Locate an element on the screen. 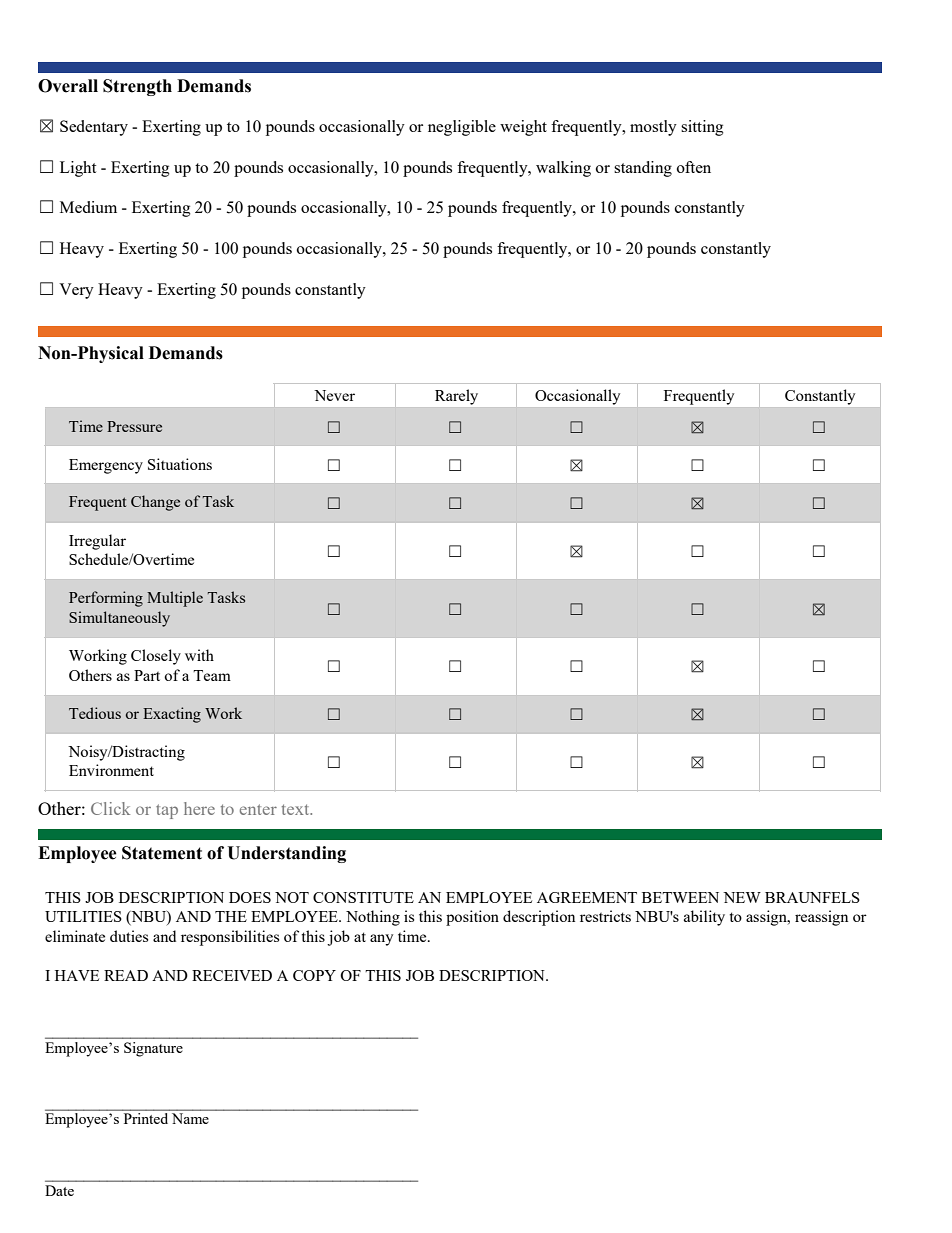  Team is located at coordinates (212, 675).
